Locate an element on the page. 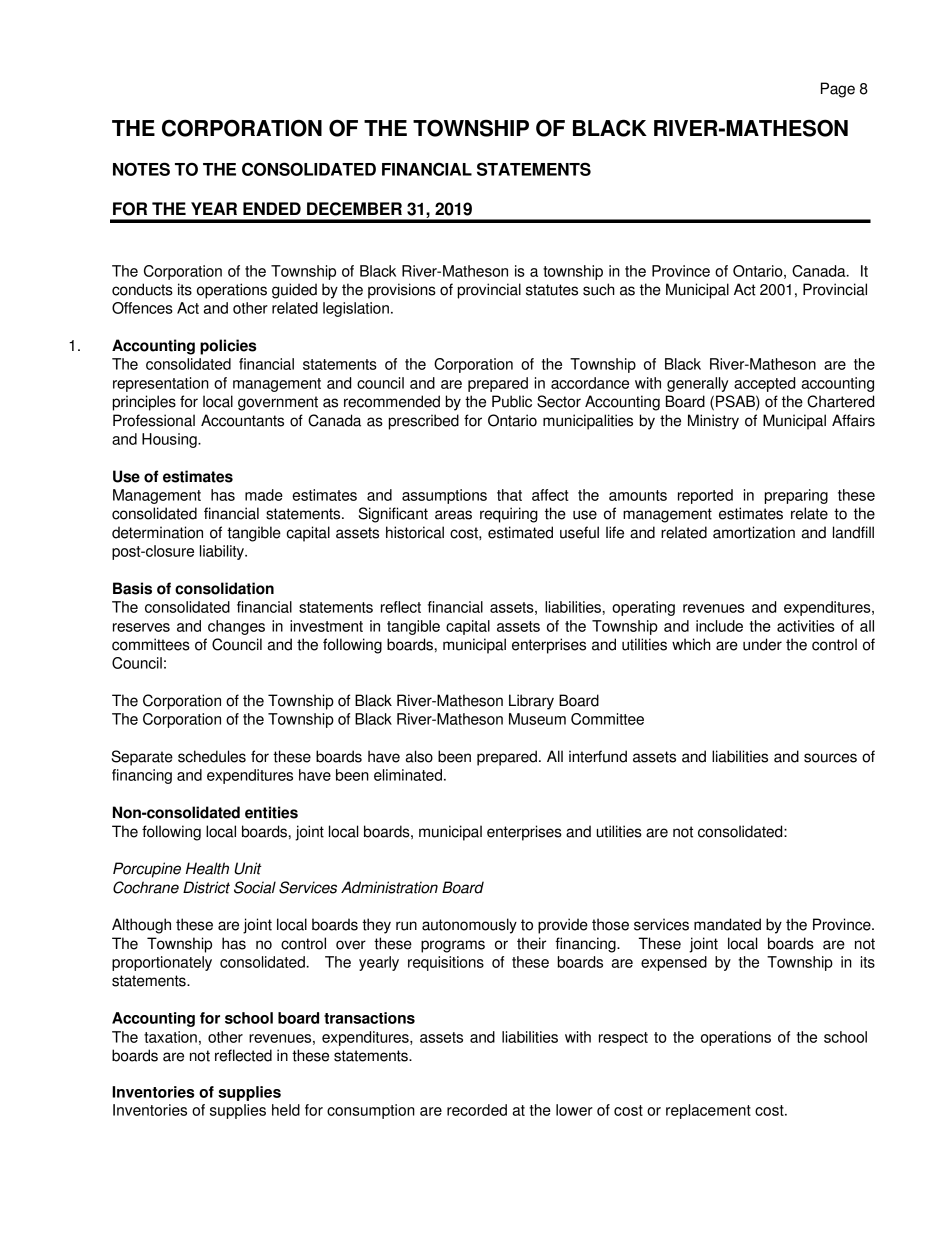 This page has width=952, height=1233. activities is located at coordinates (806, 626).
